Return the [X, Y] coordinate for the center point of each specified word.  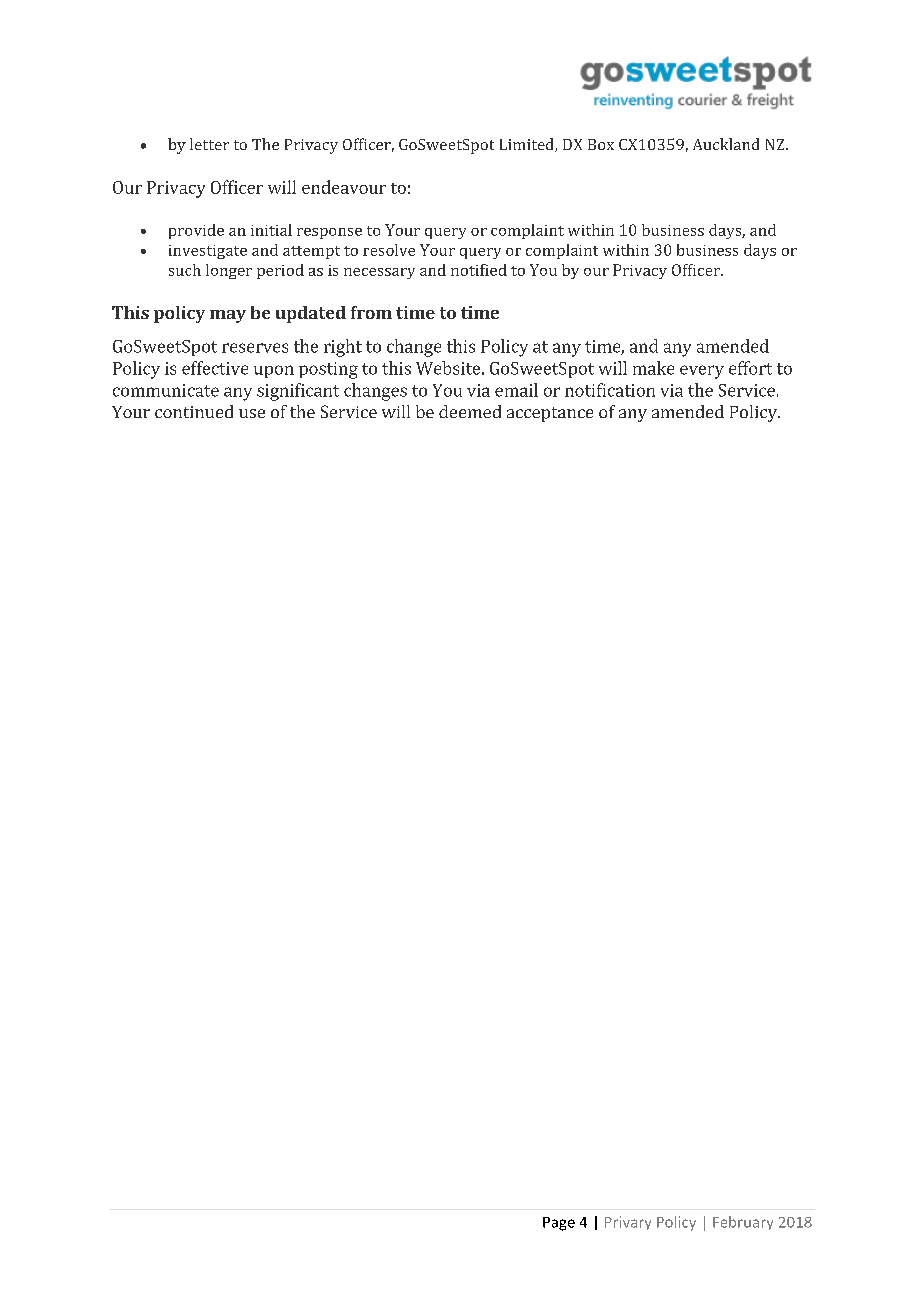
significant [298, 392]
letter [209, 144]
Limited [528, 145]
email [516, 390]
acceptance [550, 414]
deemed [470, 411]
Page [559, 1224]
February [743, 1223]
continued [194, 411]
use [252, 413]
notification [610, 390]
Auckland [726, 144]
